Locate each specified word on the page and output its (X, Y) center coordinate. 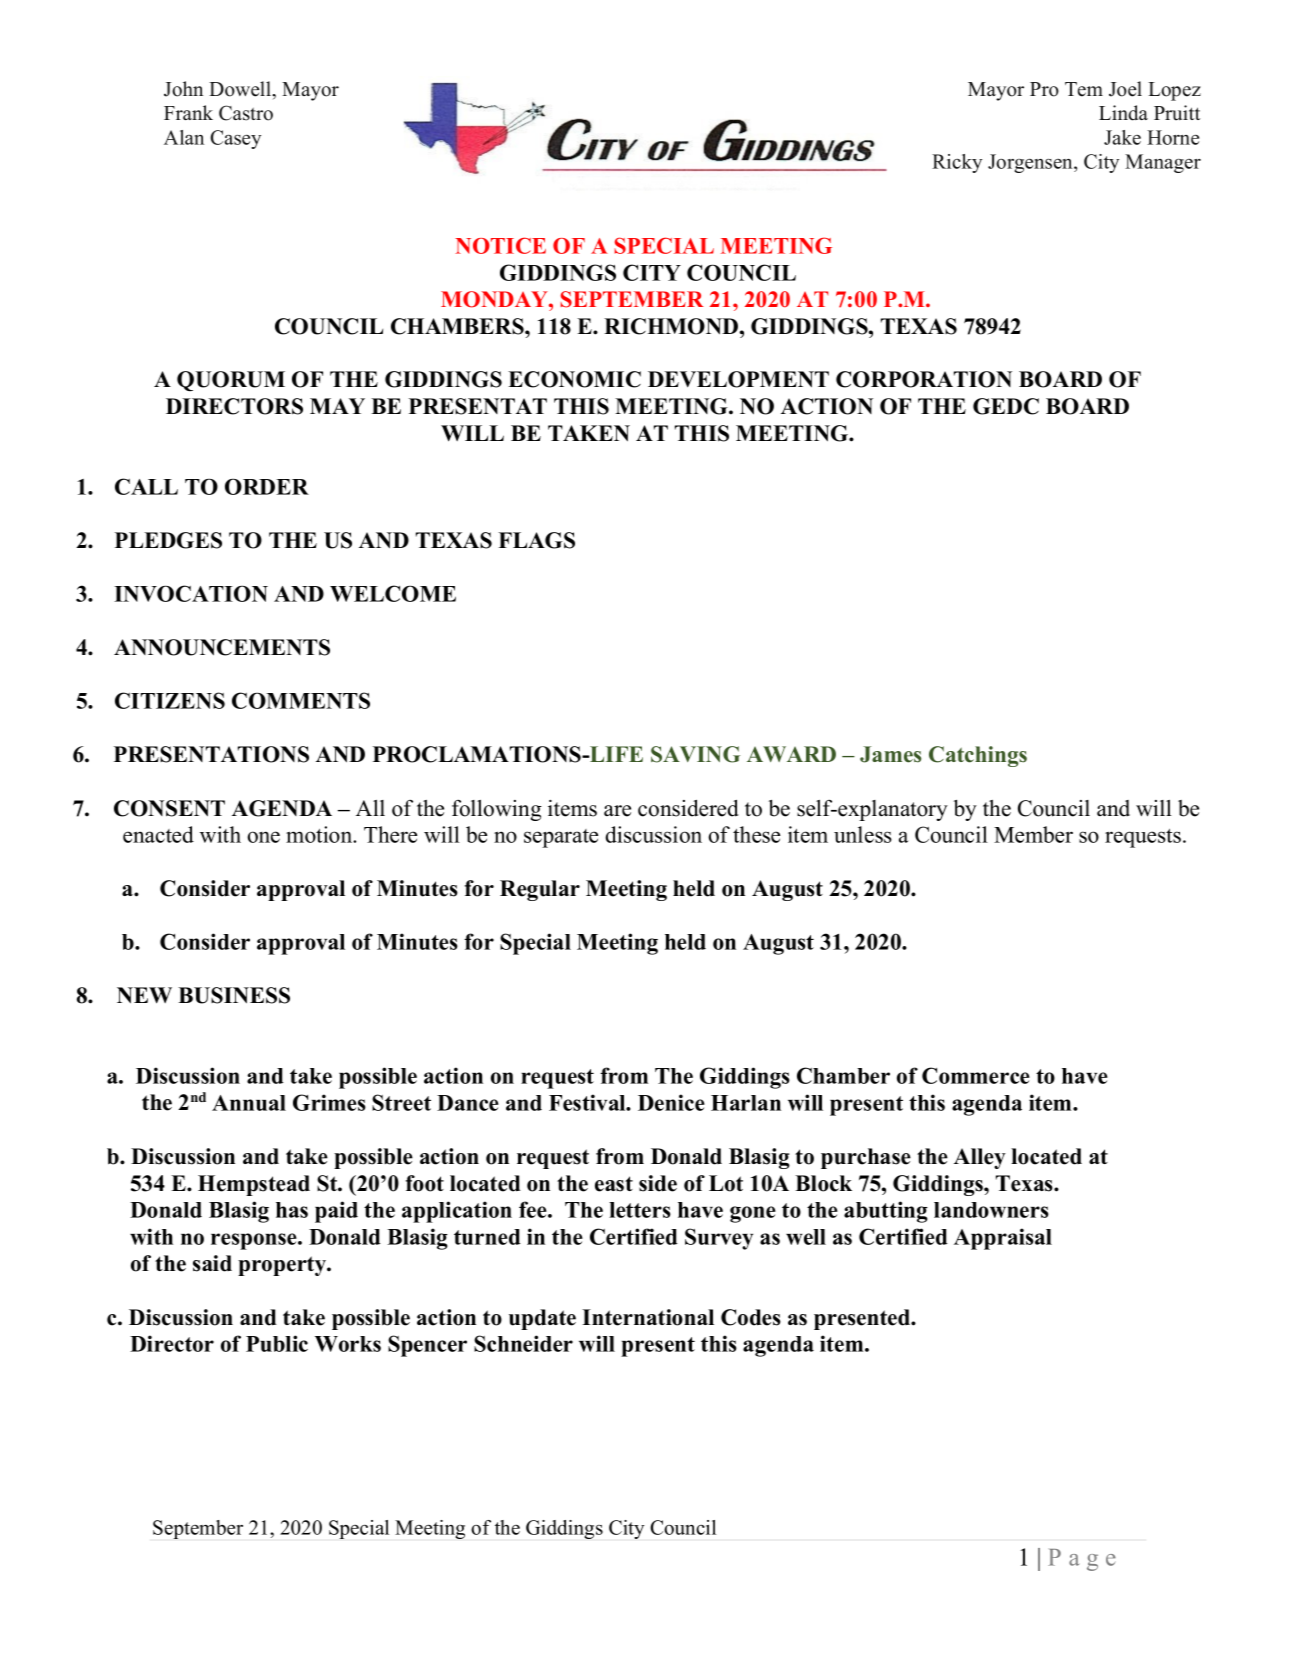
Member (1033, 834)
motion (320, 834)
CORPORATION (924, 379)
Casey (235, 139)
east (614, 1184)
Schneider (523, 1343)
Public (277, 1343)
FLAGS (536, 540)
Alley (980, 1158)
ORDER (267, 486)
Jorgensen (1031, 163)
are (617, 811)
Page (1082, 1560)
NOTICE (500, 245)
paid (336, 1212)
